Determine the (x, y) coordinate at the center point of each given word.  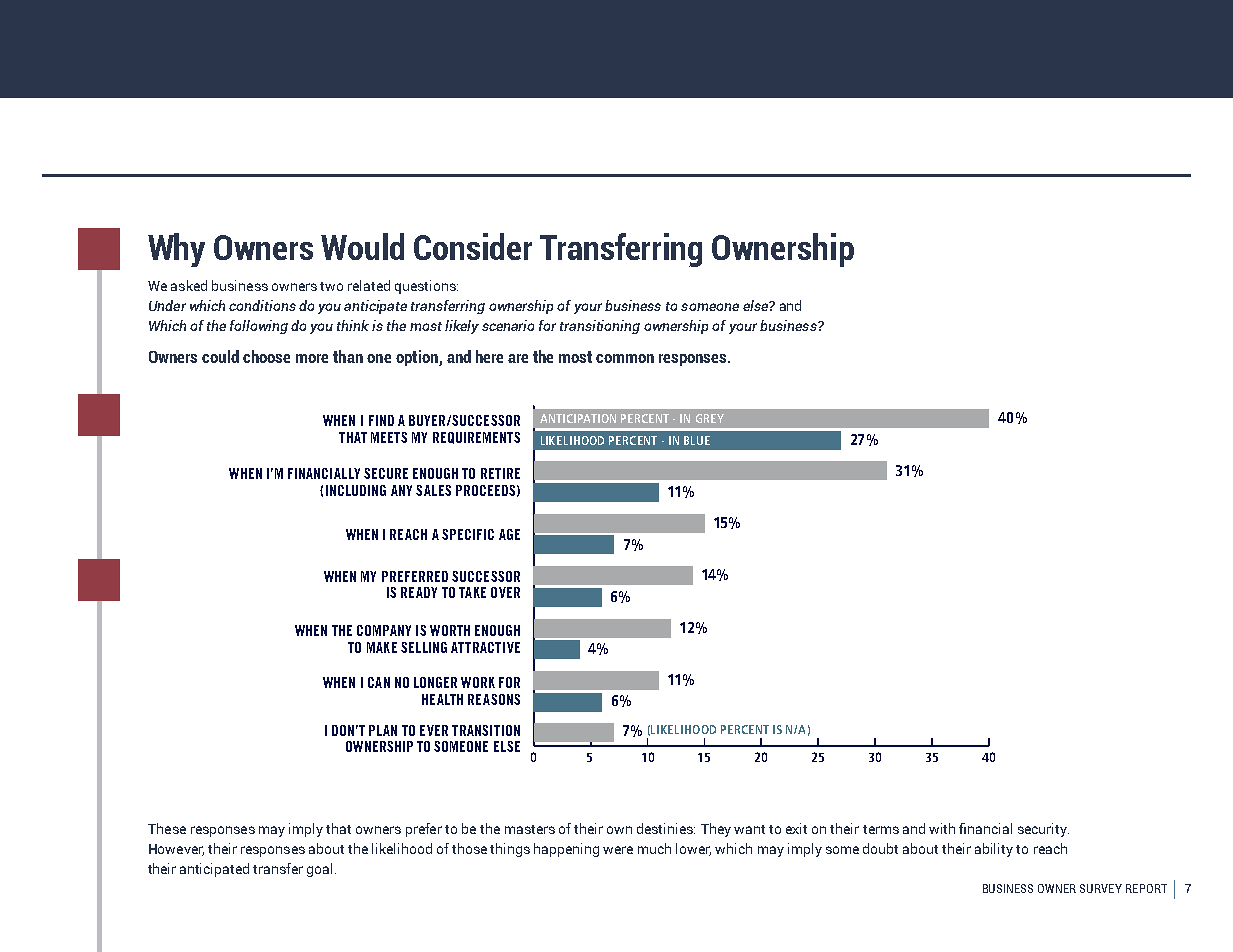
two (331, 286)
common (625, 358)
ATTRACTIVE (485, 647)
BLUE (697, 440)
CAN (379, 682)
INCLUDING (356, 490)
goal (319, 870)
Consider (473, 246)
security (1043, 830)
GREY (710, 418)
